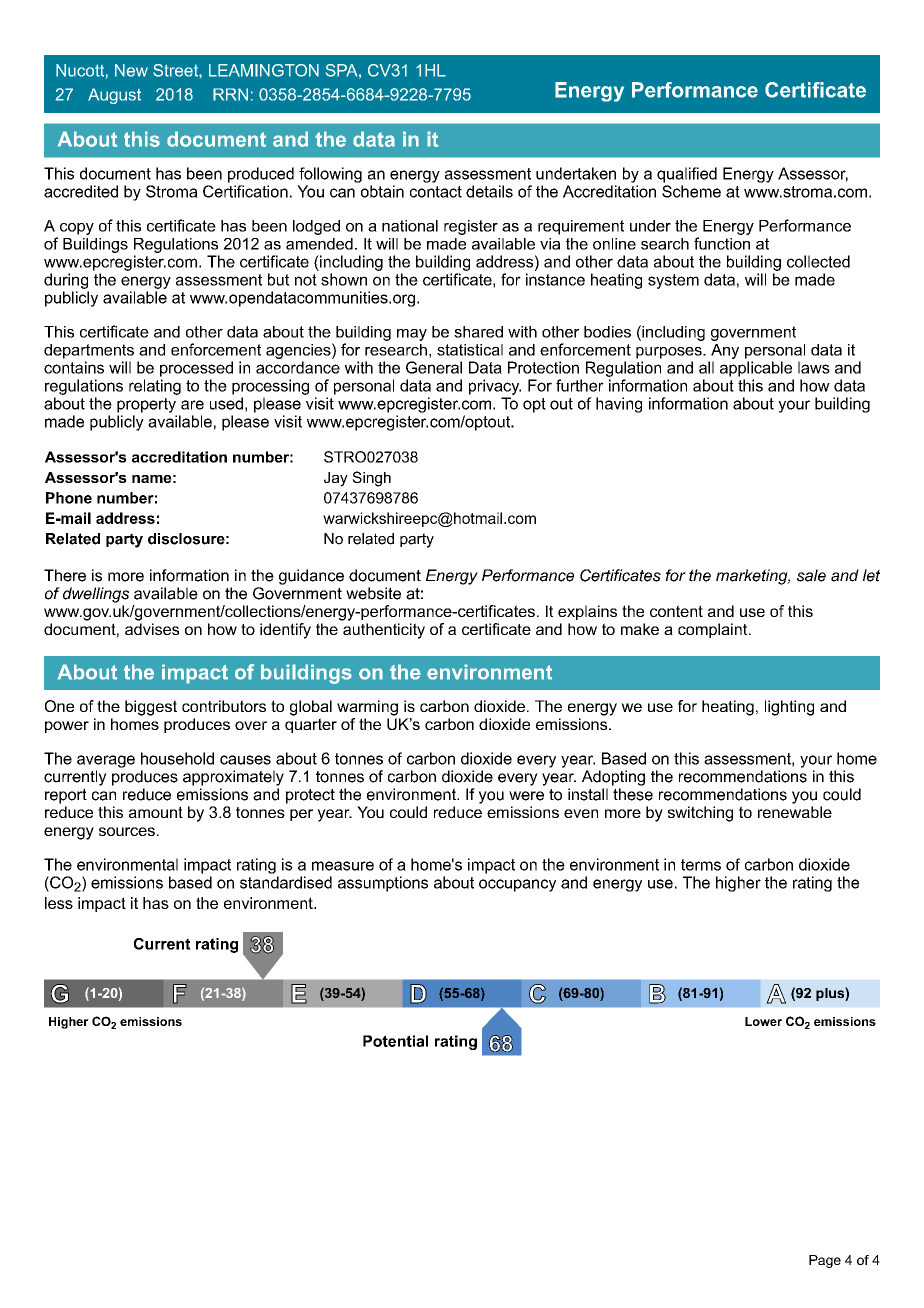 This screenshot has width=924, height=1308. I want to click on Page, so click(825, 1261).
